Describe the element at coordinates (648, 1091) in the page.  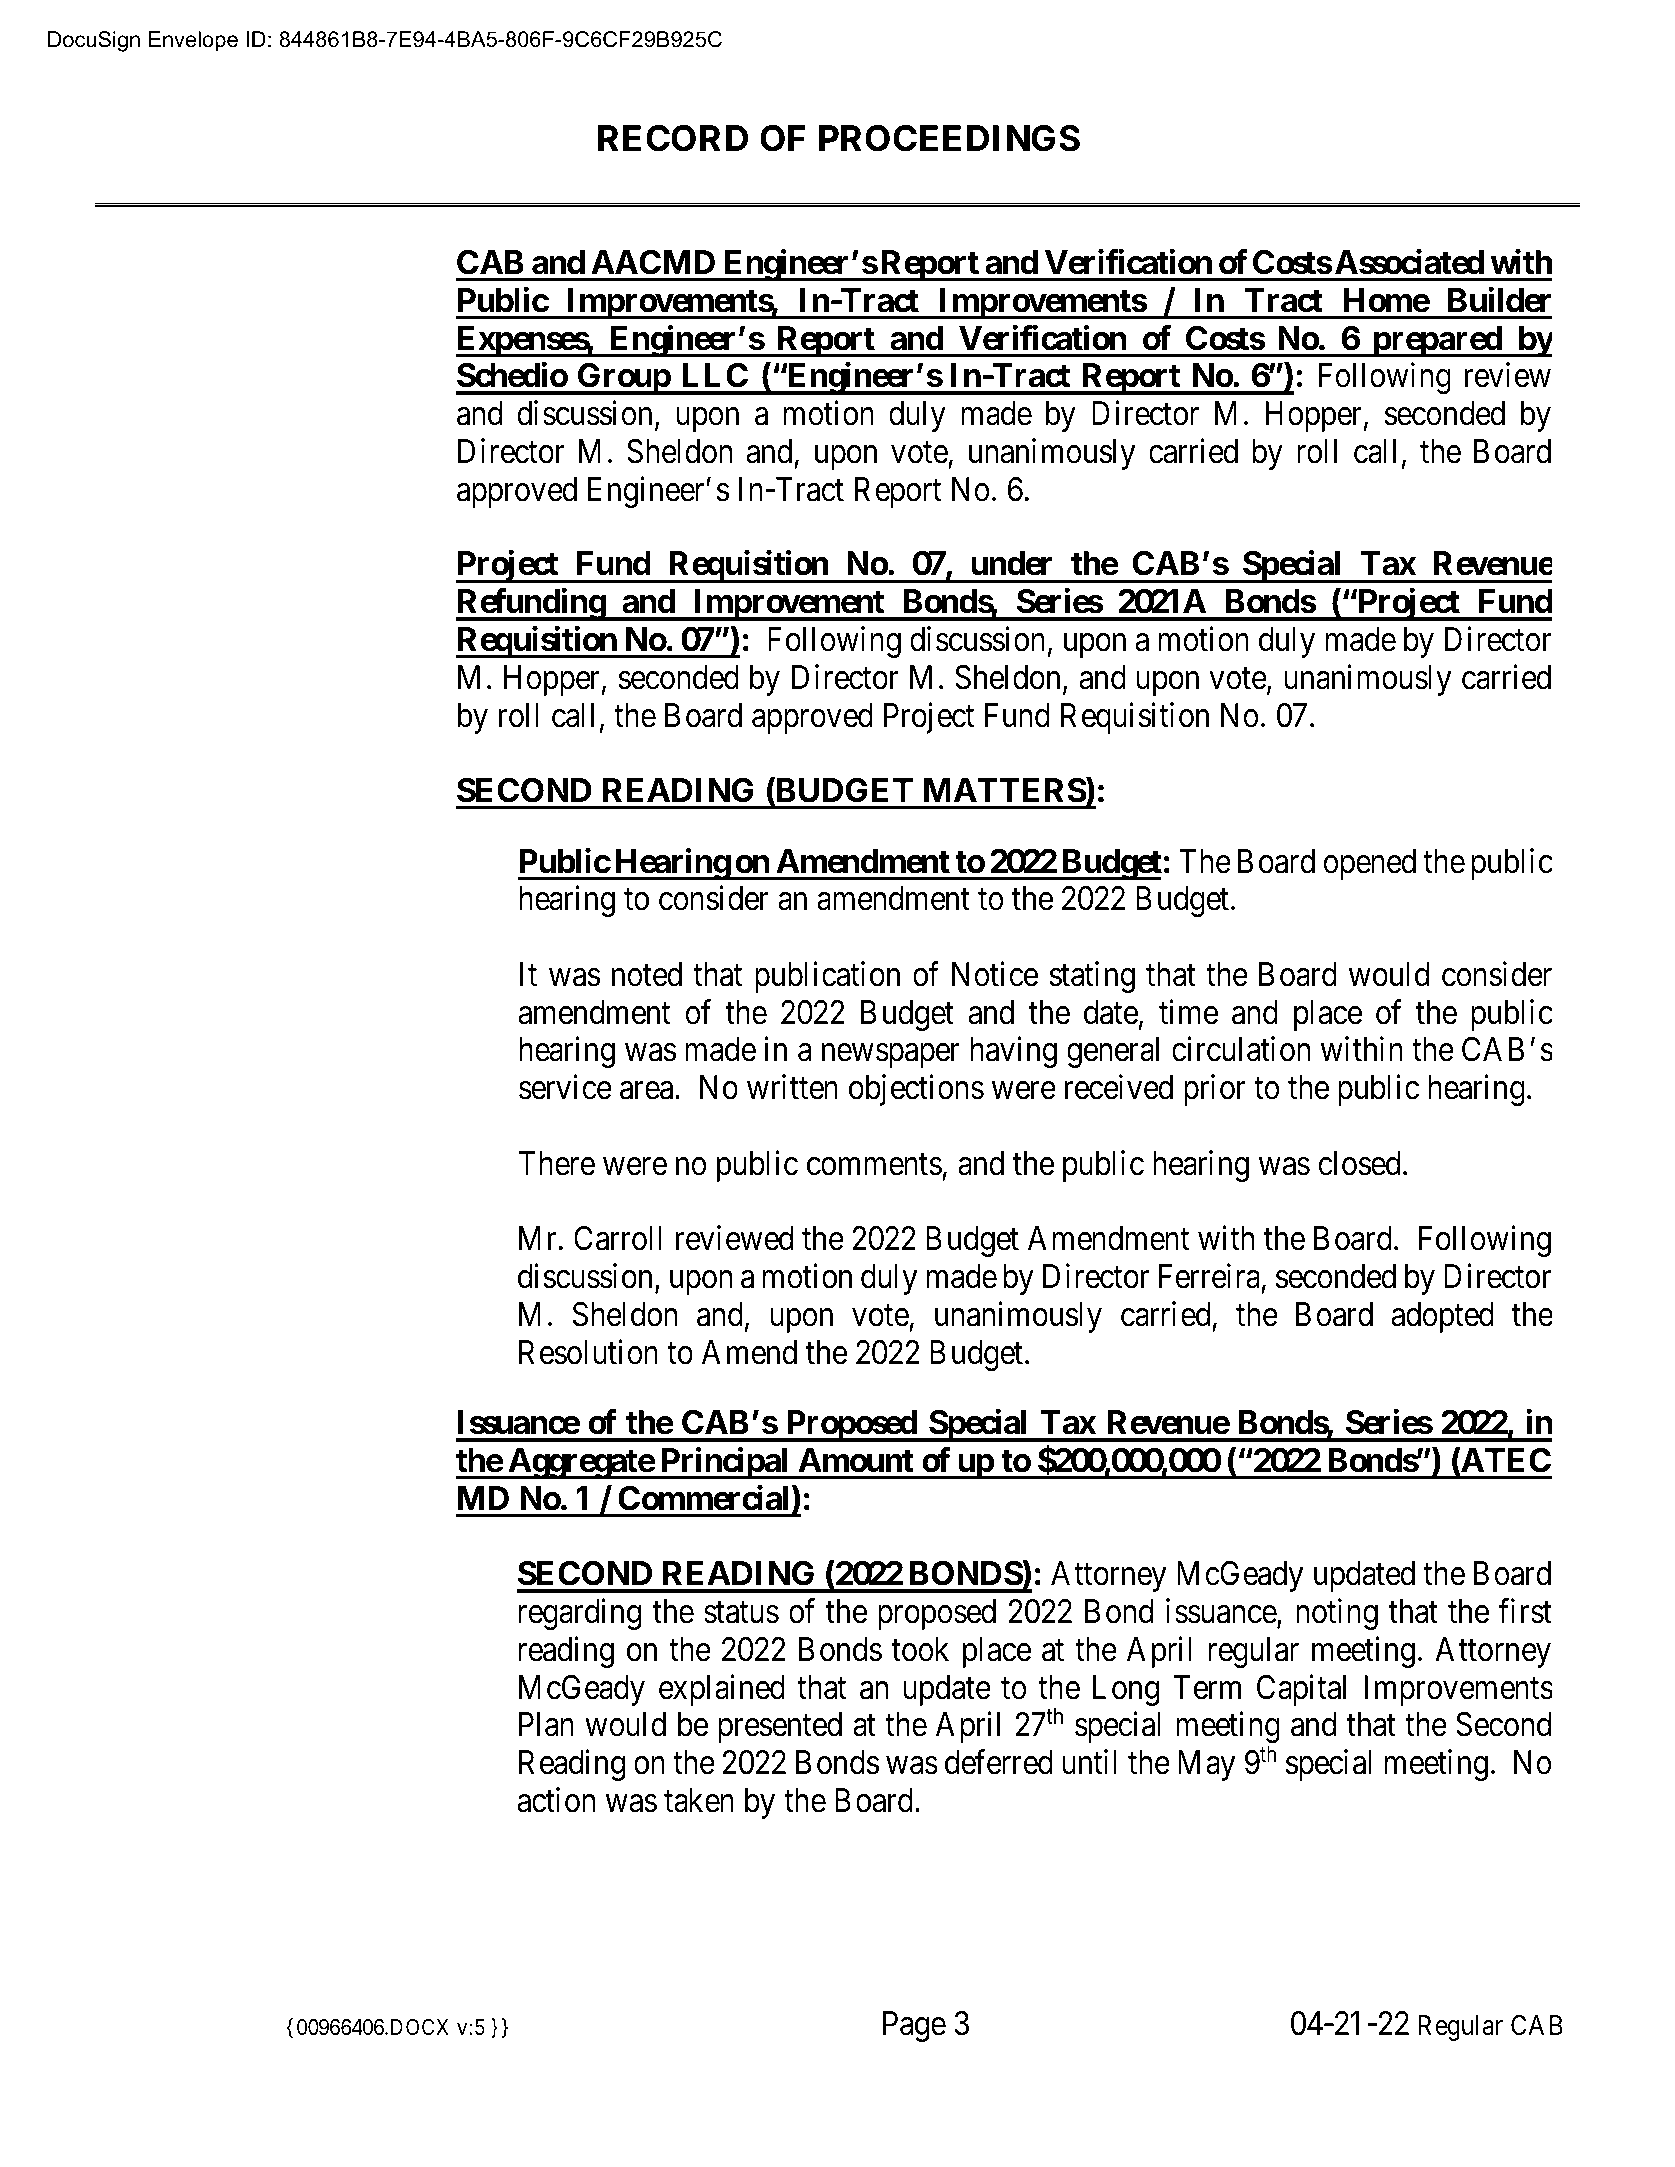
I see `area` at that location.
